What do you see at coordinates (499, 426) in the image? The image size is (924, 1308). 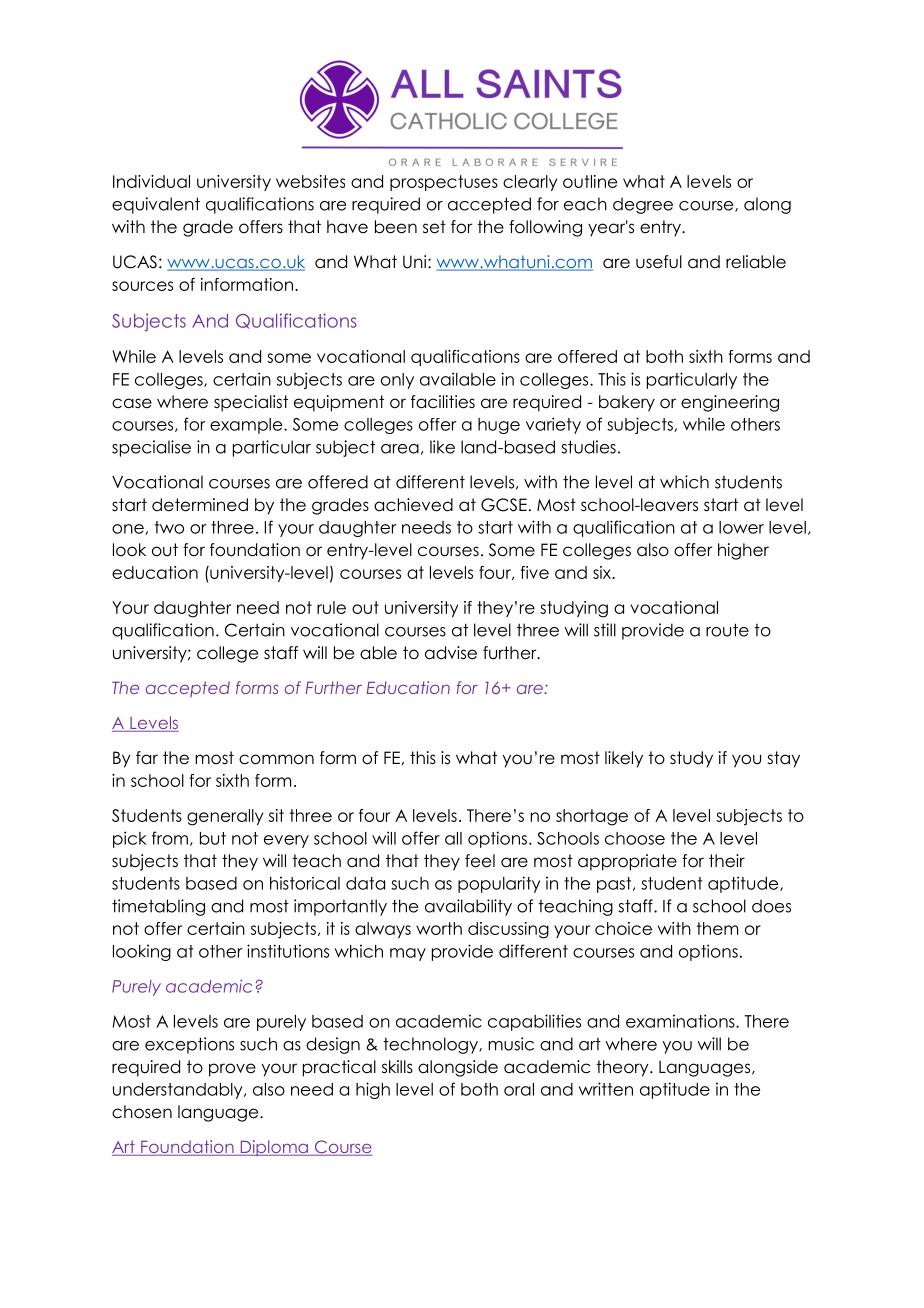 I see `huge` at bounding box center [499, 426].
